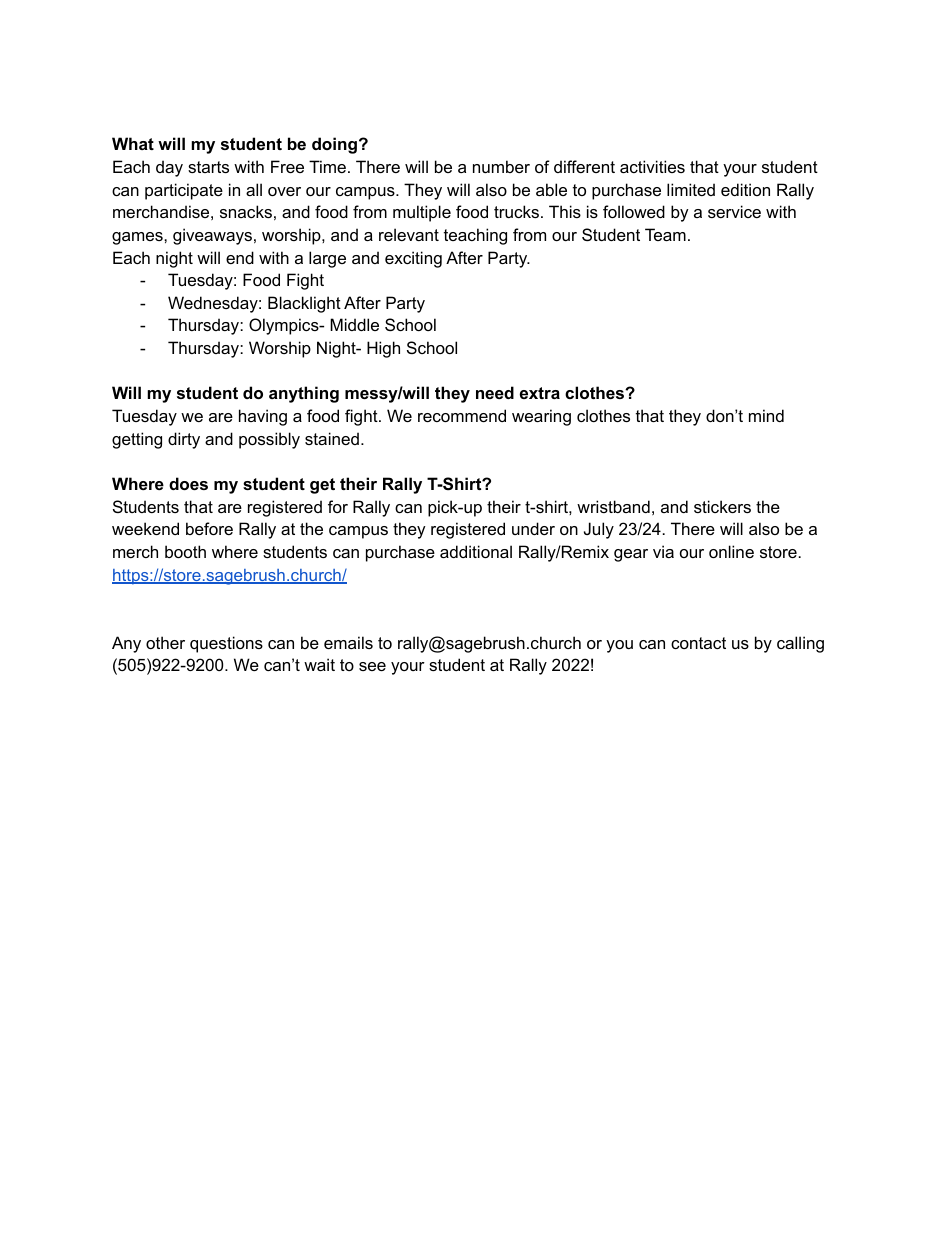 The image size is (952, 1233). I want to click on starts, so click(208, 167).
